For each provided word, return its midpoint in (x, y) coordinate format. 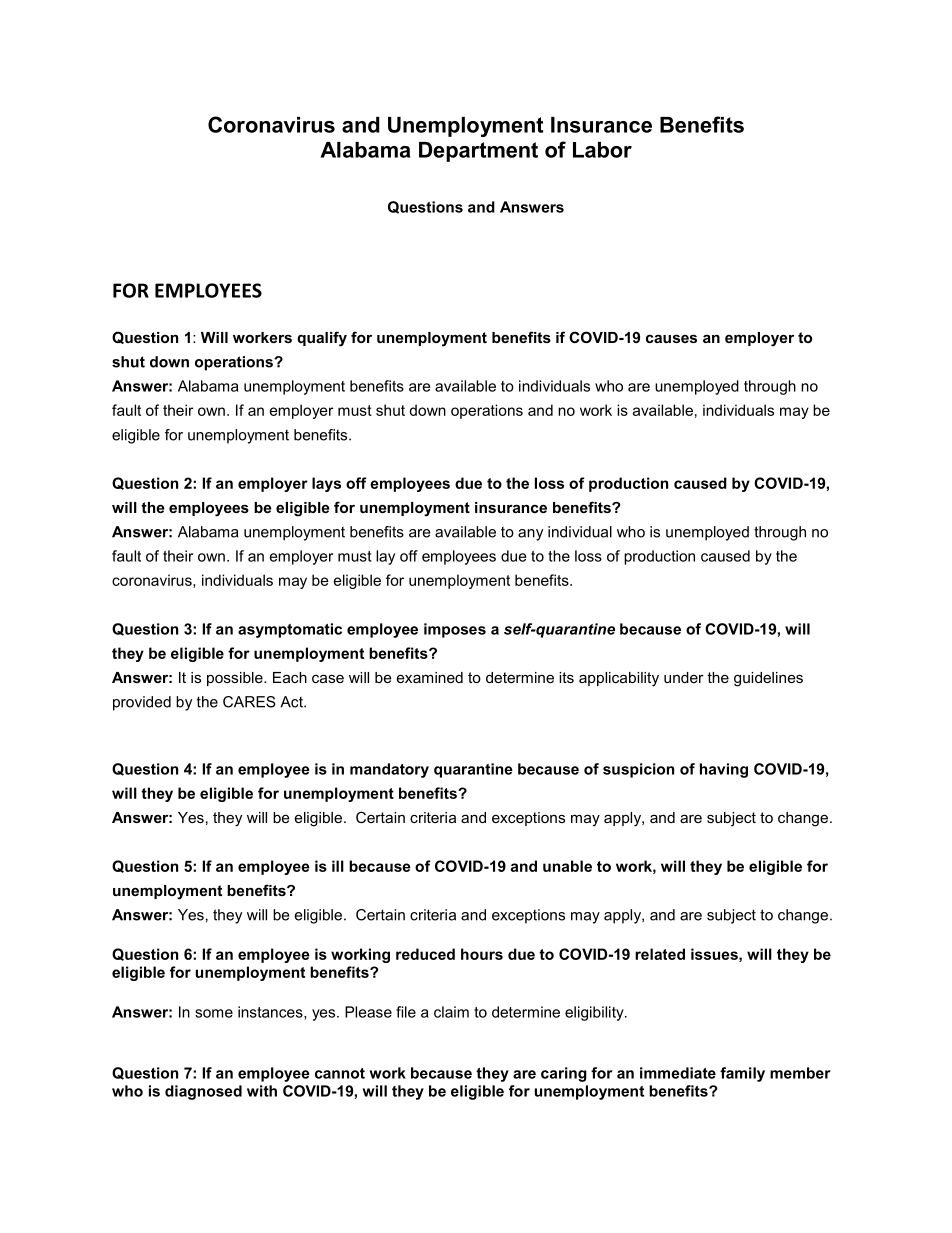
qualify (322, 339)
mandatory (389, 770)
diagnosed (203, 1092)
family (742, 1074)
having (724, 770)
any (530, 535)
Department (478, 152)
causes (671, 338)
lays (326, 484)
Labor (602, 150)
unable (567, 866)
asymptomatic (290, 630)
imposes (455, 630)
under (684, 677)
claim (451, 1012)
